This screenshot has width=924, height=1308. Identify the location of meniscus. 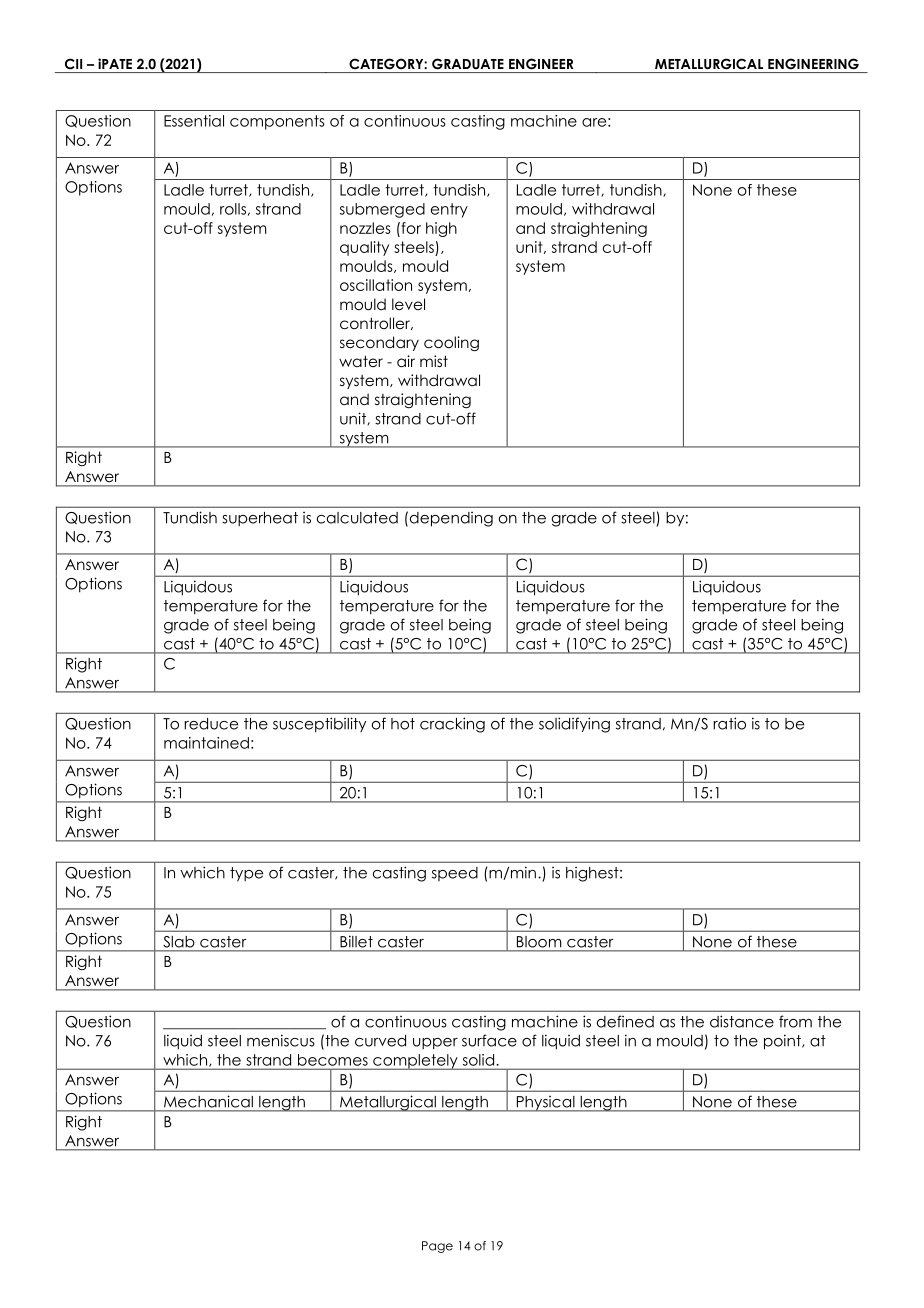
(281, 1040).
